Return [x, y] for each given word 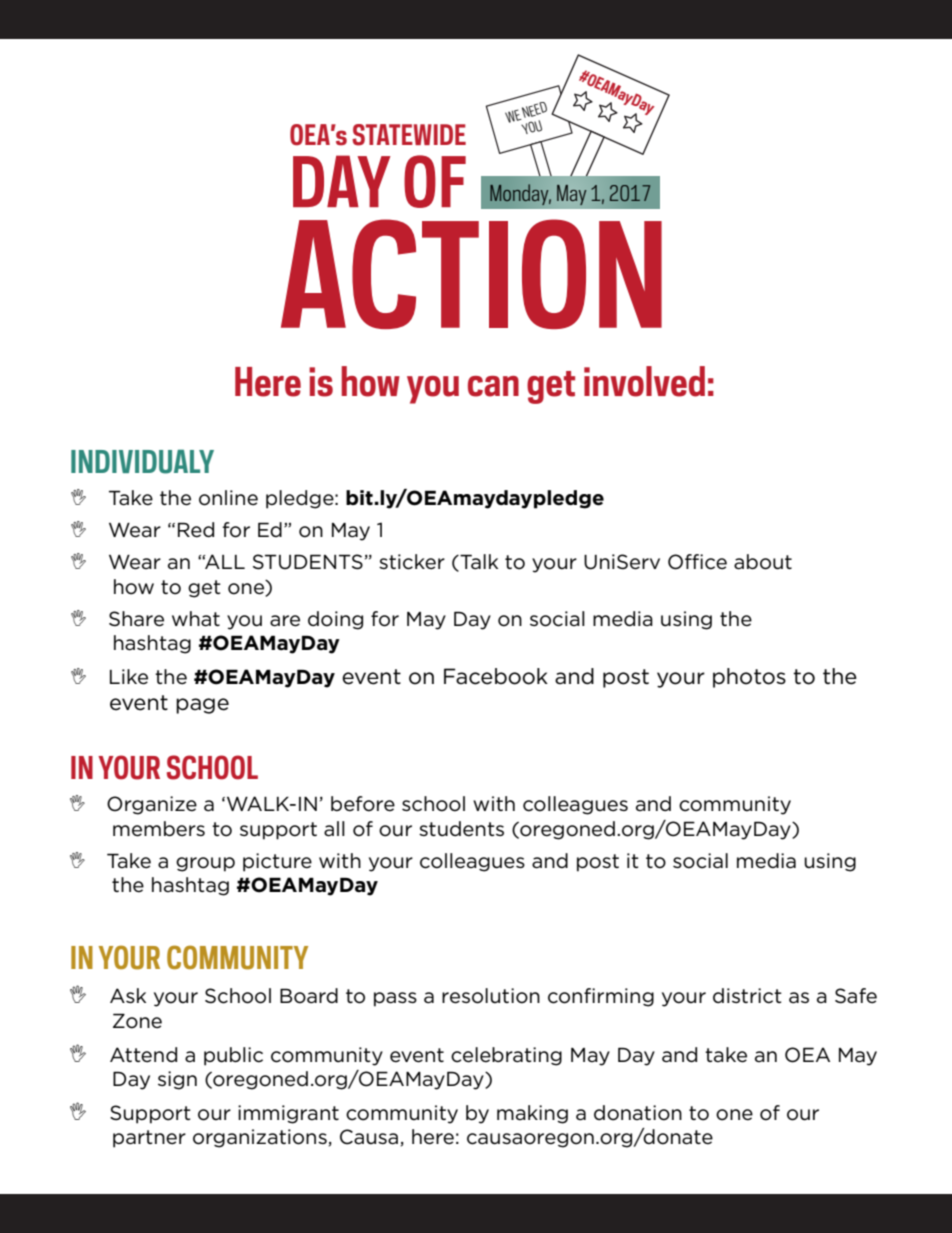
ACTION [471, 274]
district [747, 996]
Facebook [496, 676]
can [493, 386]
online [228, 498]
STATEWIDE [409, 135]
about [763, 562]
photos [749, 678]
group [205, 864]
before [363, 804]
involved [644, 381]
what [196, 619]
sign [177, 1080]
